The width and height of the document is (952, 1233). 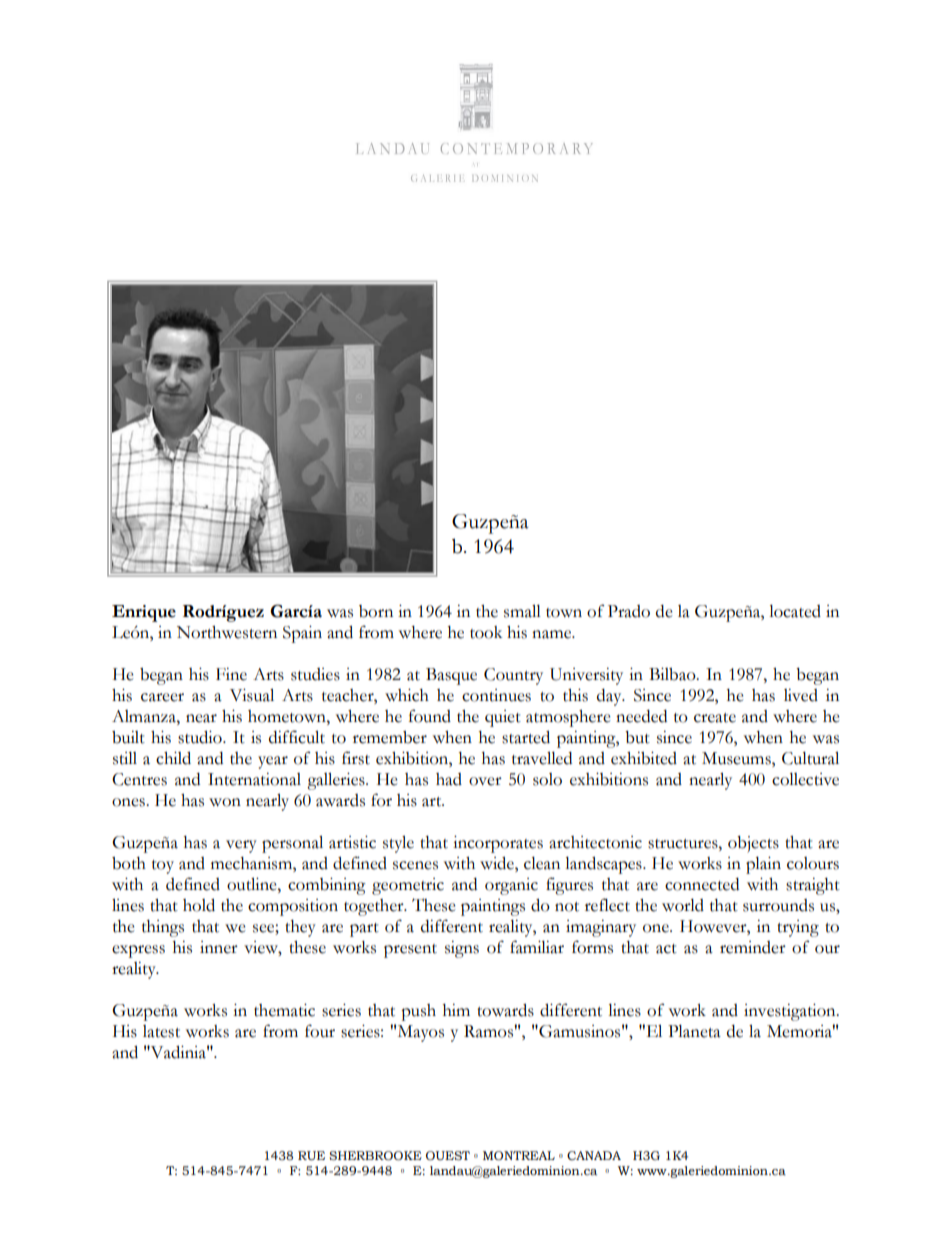 What do you see at coordinates (594, 1155) in the document?
I see `CANADA` at bounding box center [594, 1155].
